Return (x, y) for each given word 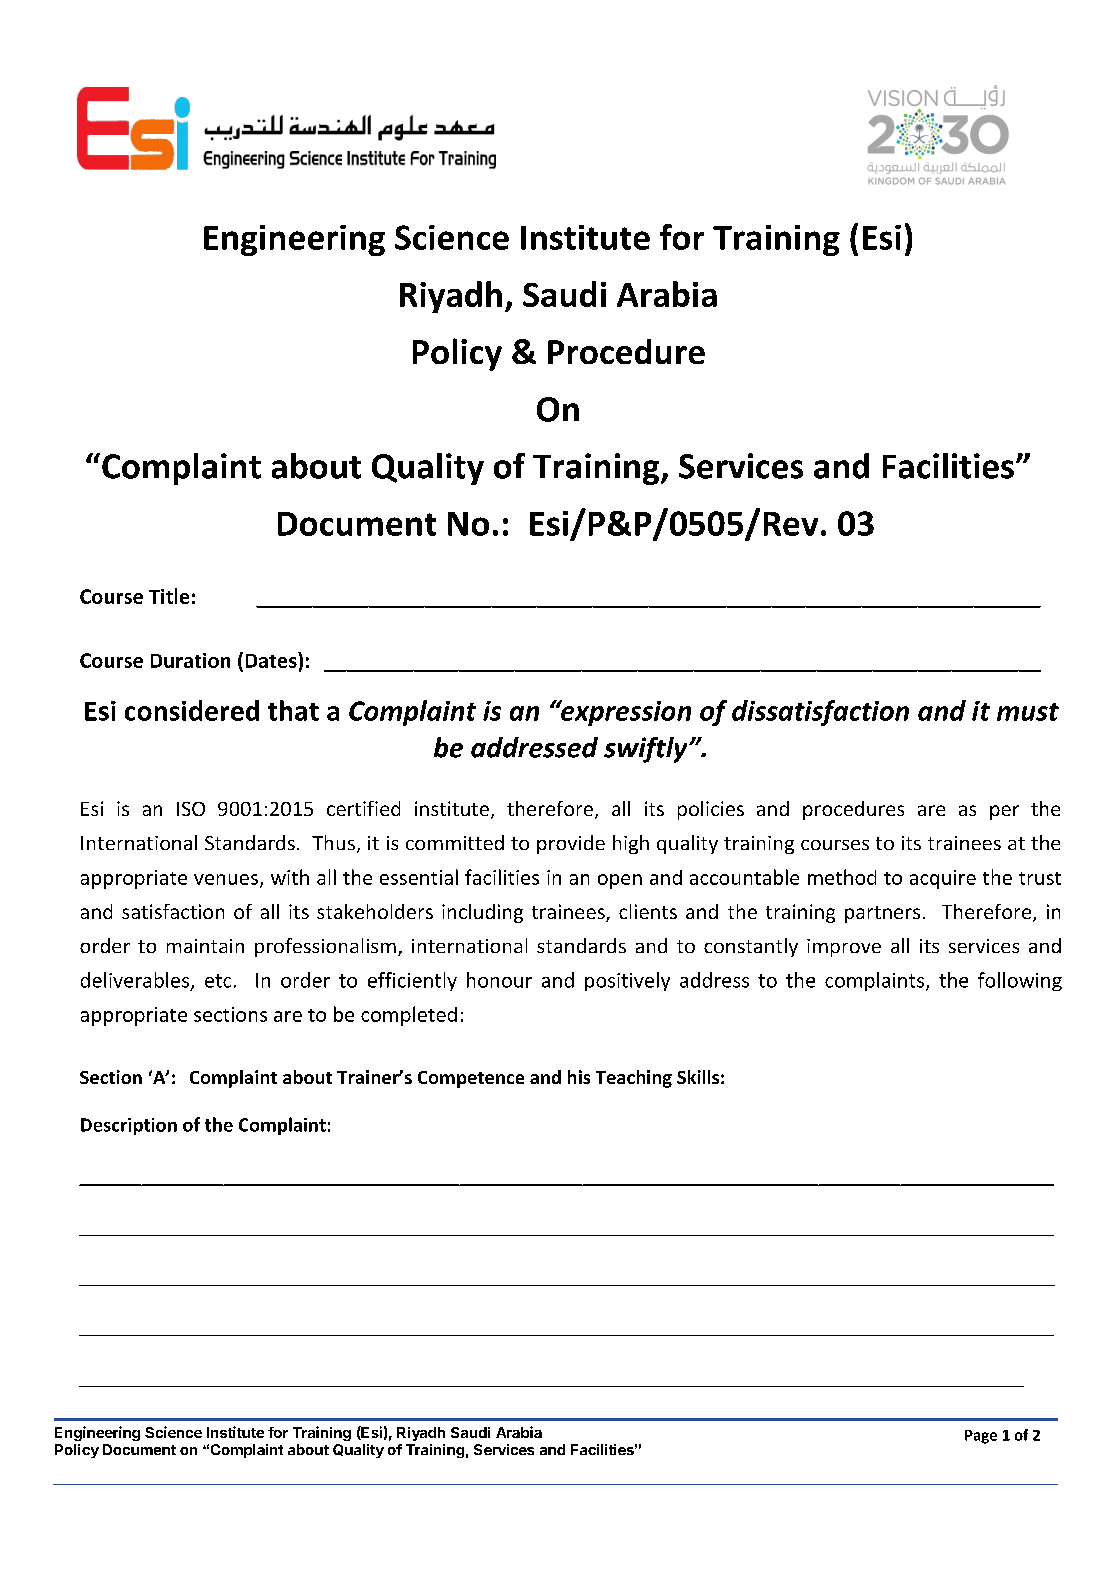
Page (981, 1437)
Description (129, 1126)
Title (169, 596)
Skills (698, 1077)
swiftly (647, 750)
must (1028, 712)
